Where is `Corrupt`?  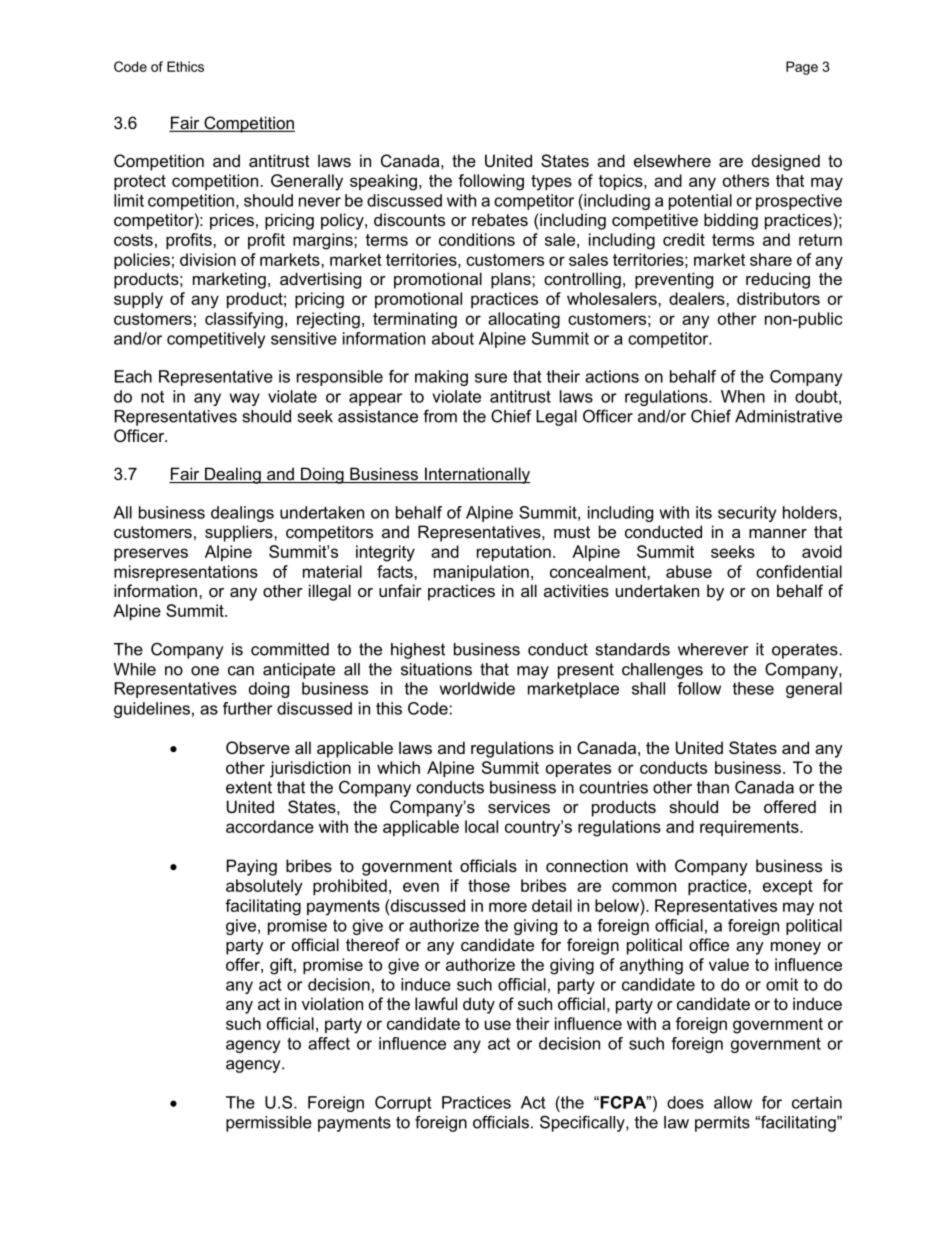 Corrupt is located at coordinates (403, 1104).
